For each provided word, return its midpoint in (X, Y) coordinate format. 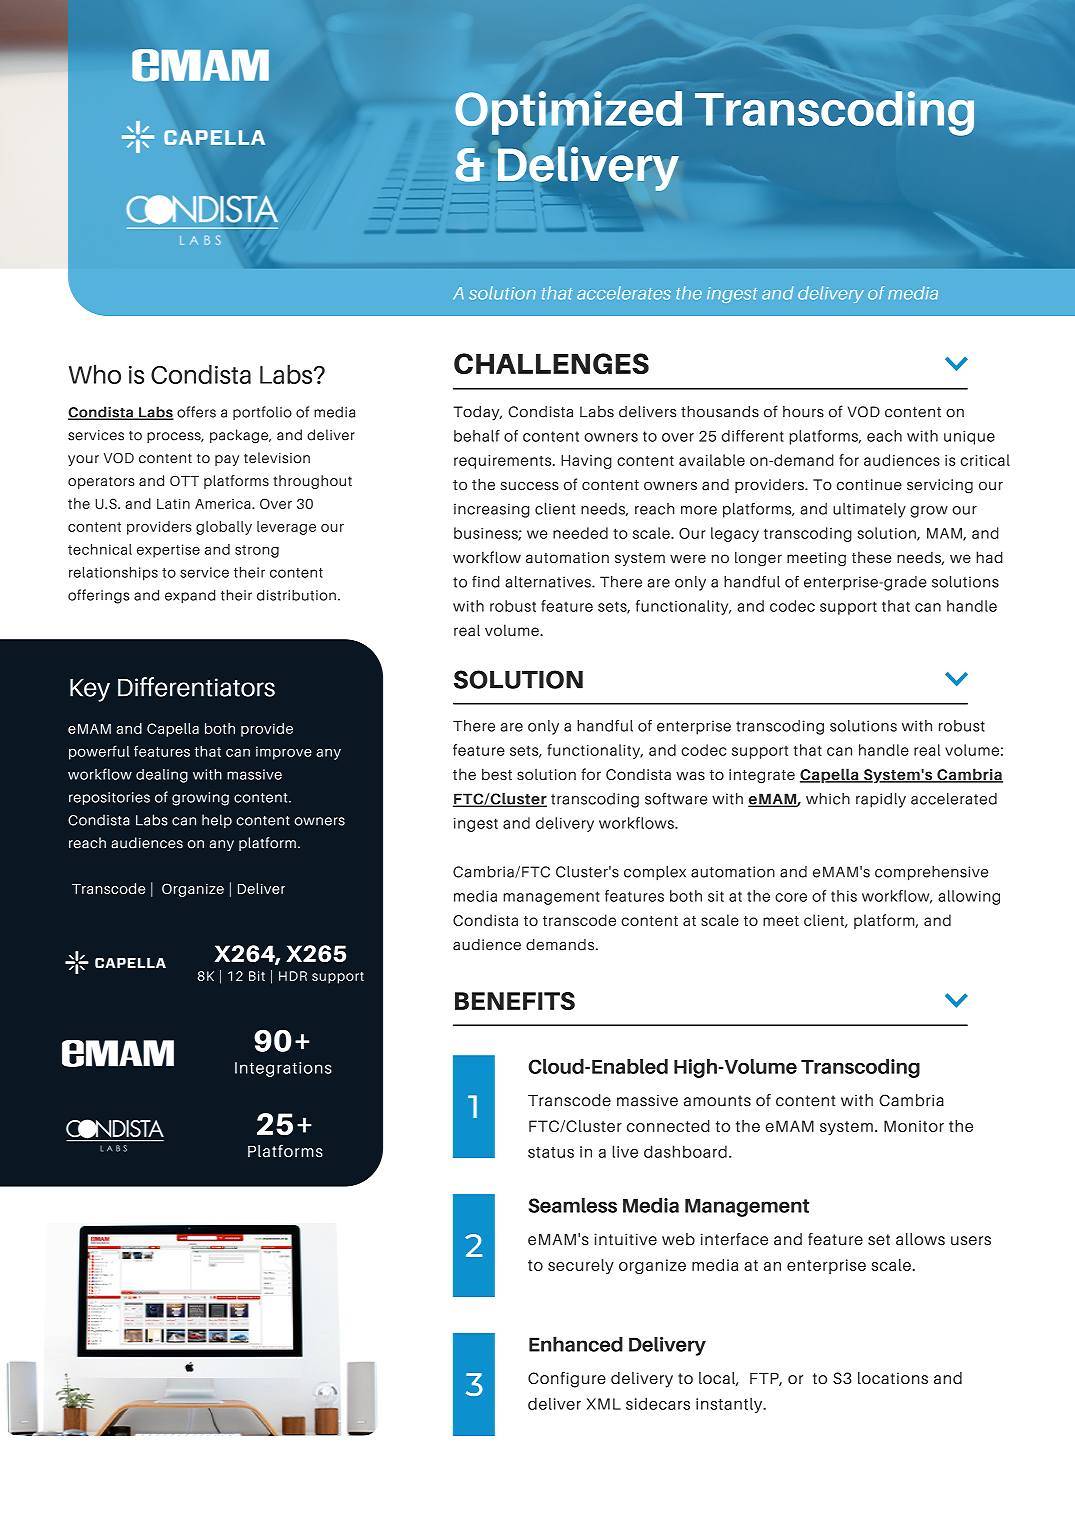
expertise (168, 551)
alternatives (549, 582)
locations (893, 1378)
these (872, 557)
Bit (257, 976)
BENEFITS (515, 1001)
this (844, 896)
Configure (567, 1380)
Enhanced (576, 1344)
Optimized (568, 113)
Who (95, 374)
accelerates (624, 293)
